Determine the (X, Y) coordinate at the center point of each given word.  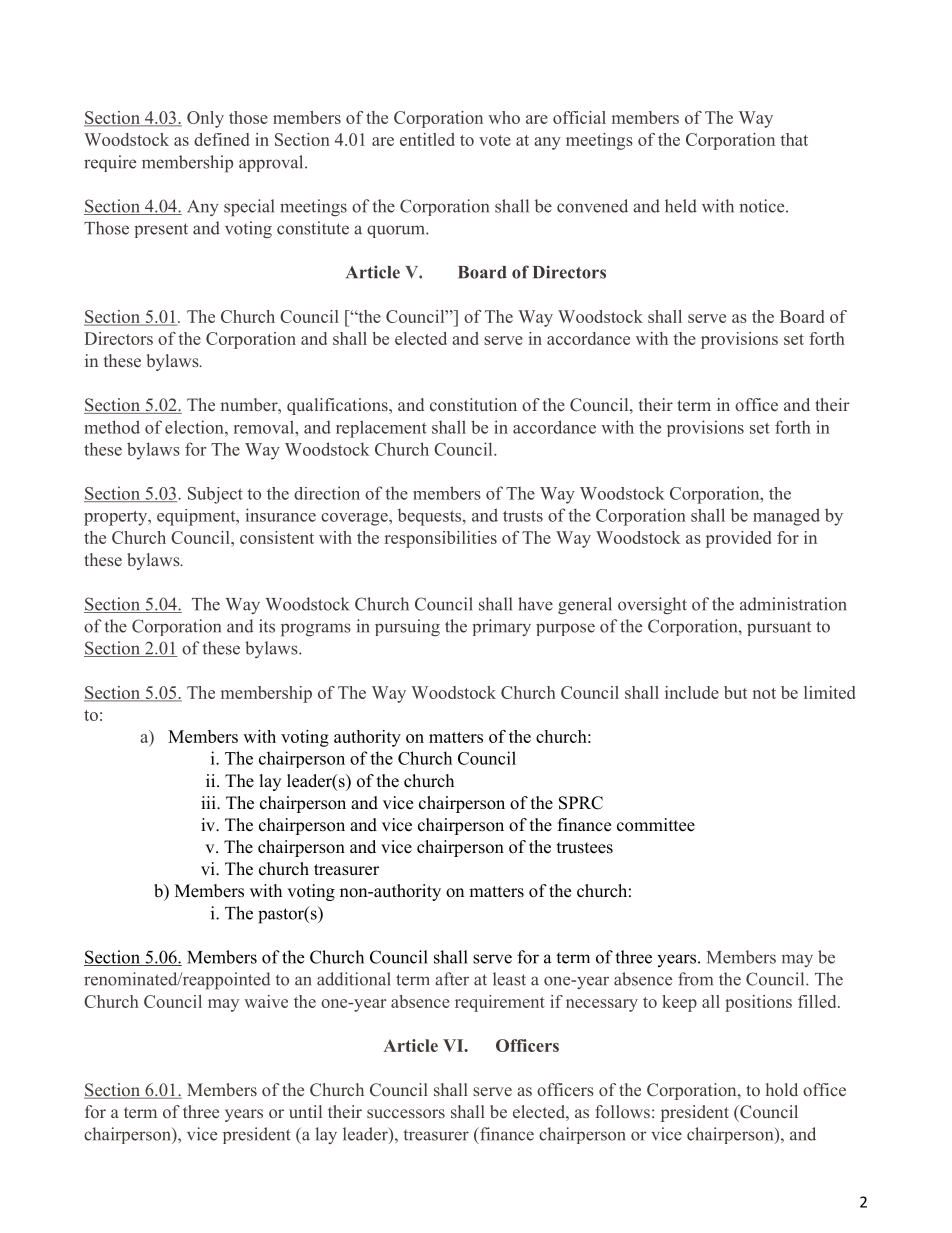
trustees (585, 848)
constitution (473, 404)
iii (209, 802)
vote (495, 140)
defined (221, 139)
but (735, 692)
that (794, 139)
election (195, 427)
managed (786, 517)
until (305, 1111)
